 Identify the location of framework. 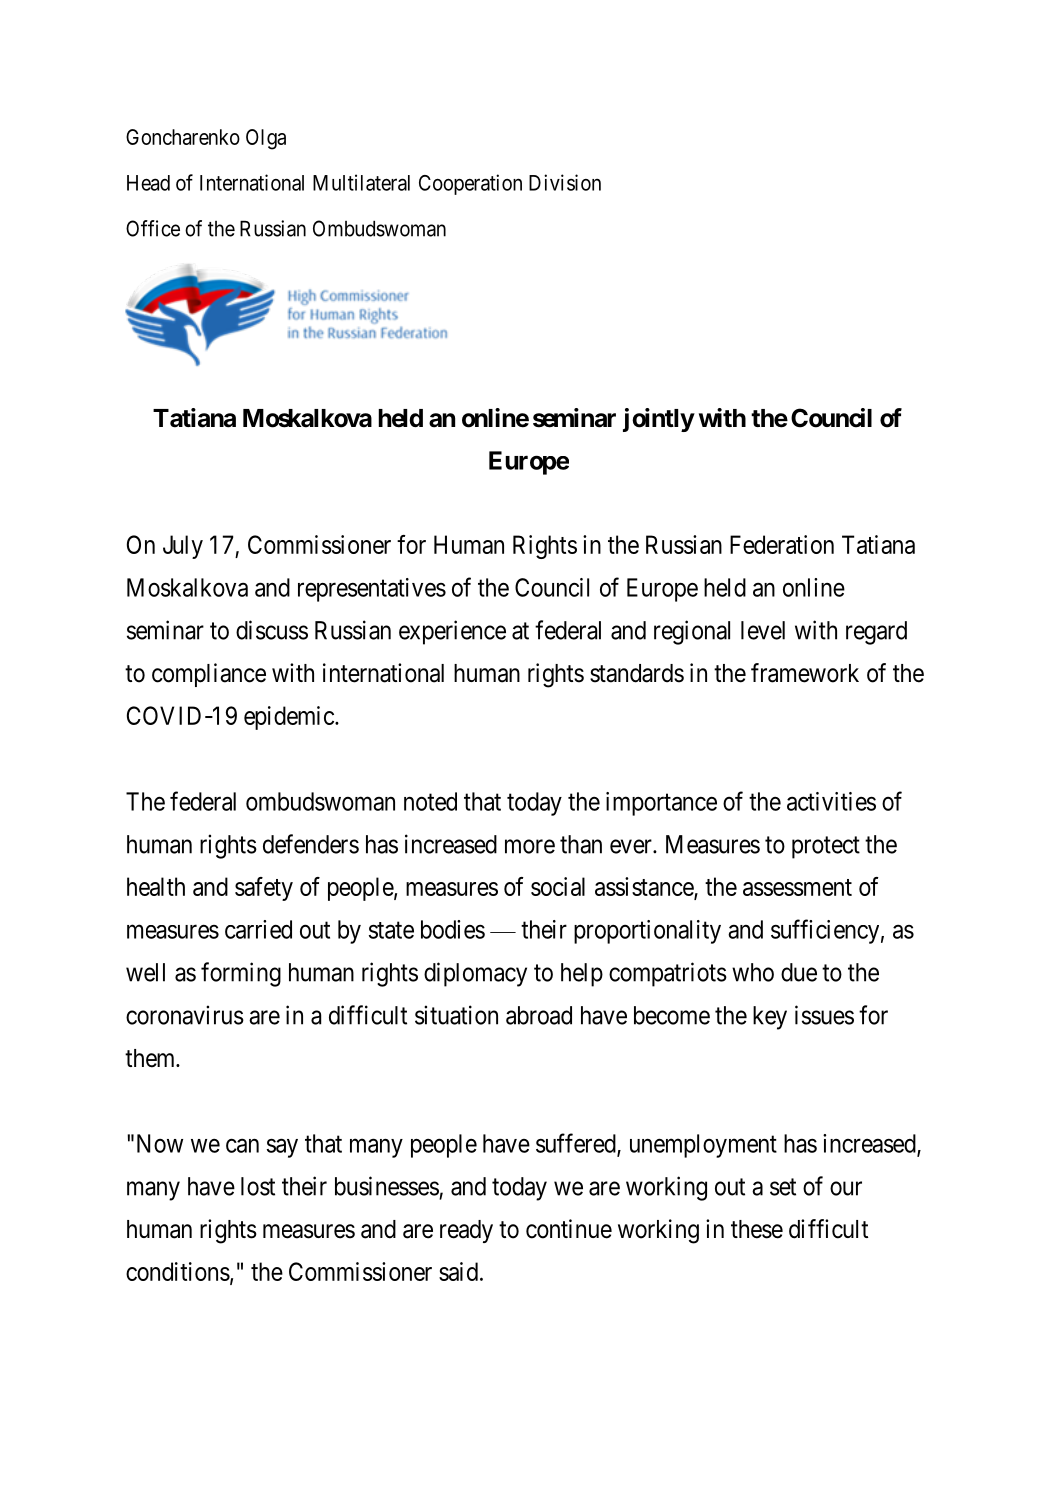
(805, 673).
